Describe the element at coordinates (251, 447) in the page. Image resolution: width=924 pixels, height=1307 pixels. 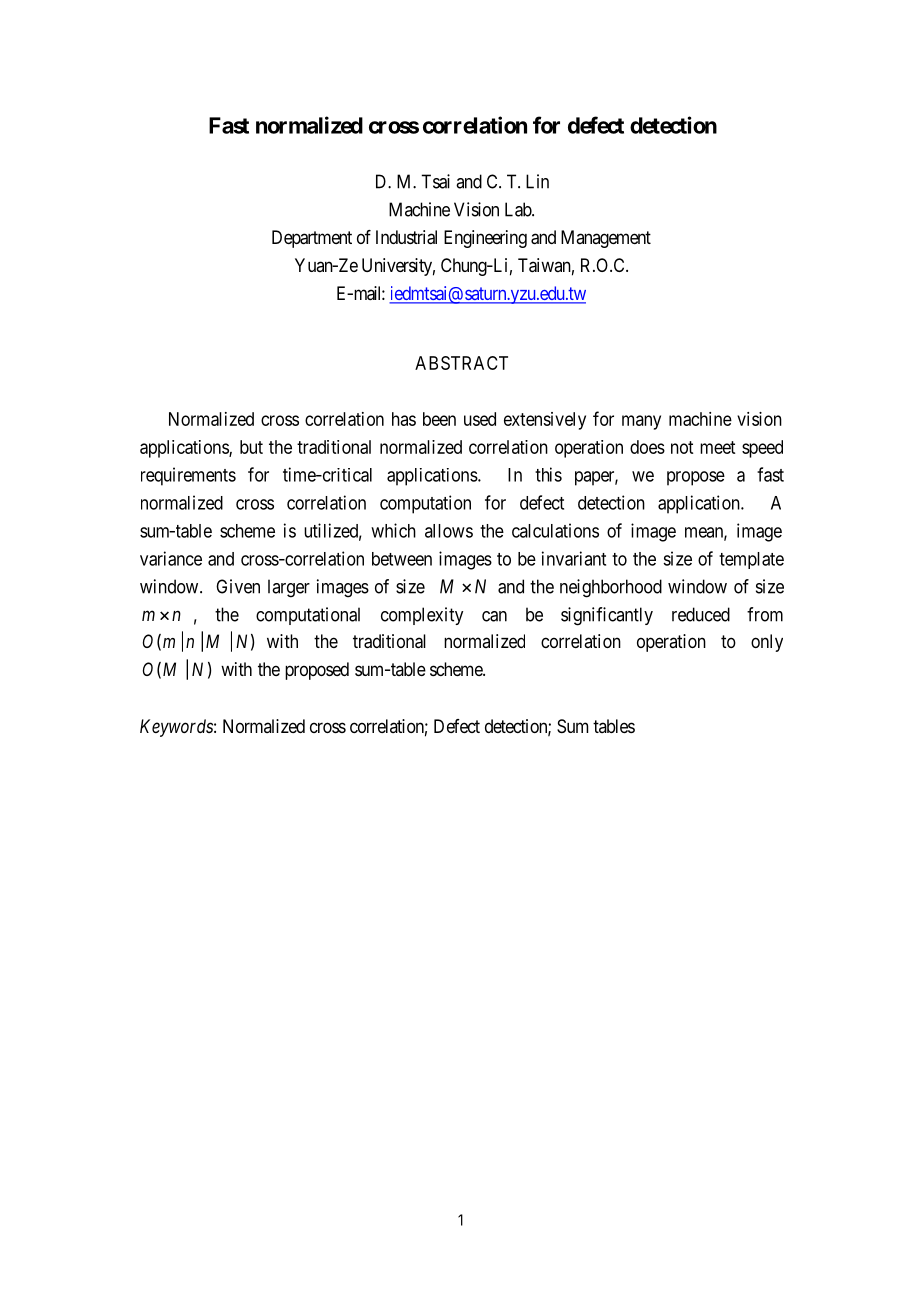
I see `but` at that location.
